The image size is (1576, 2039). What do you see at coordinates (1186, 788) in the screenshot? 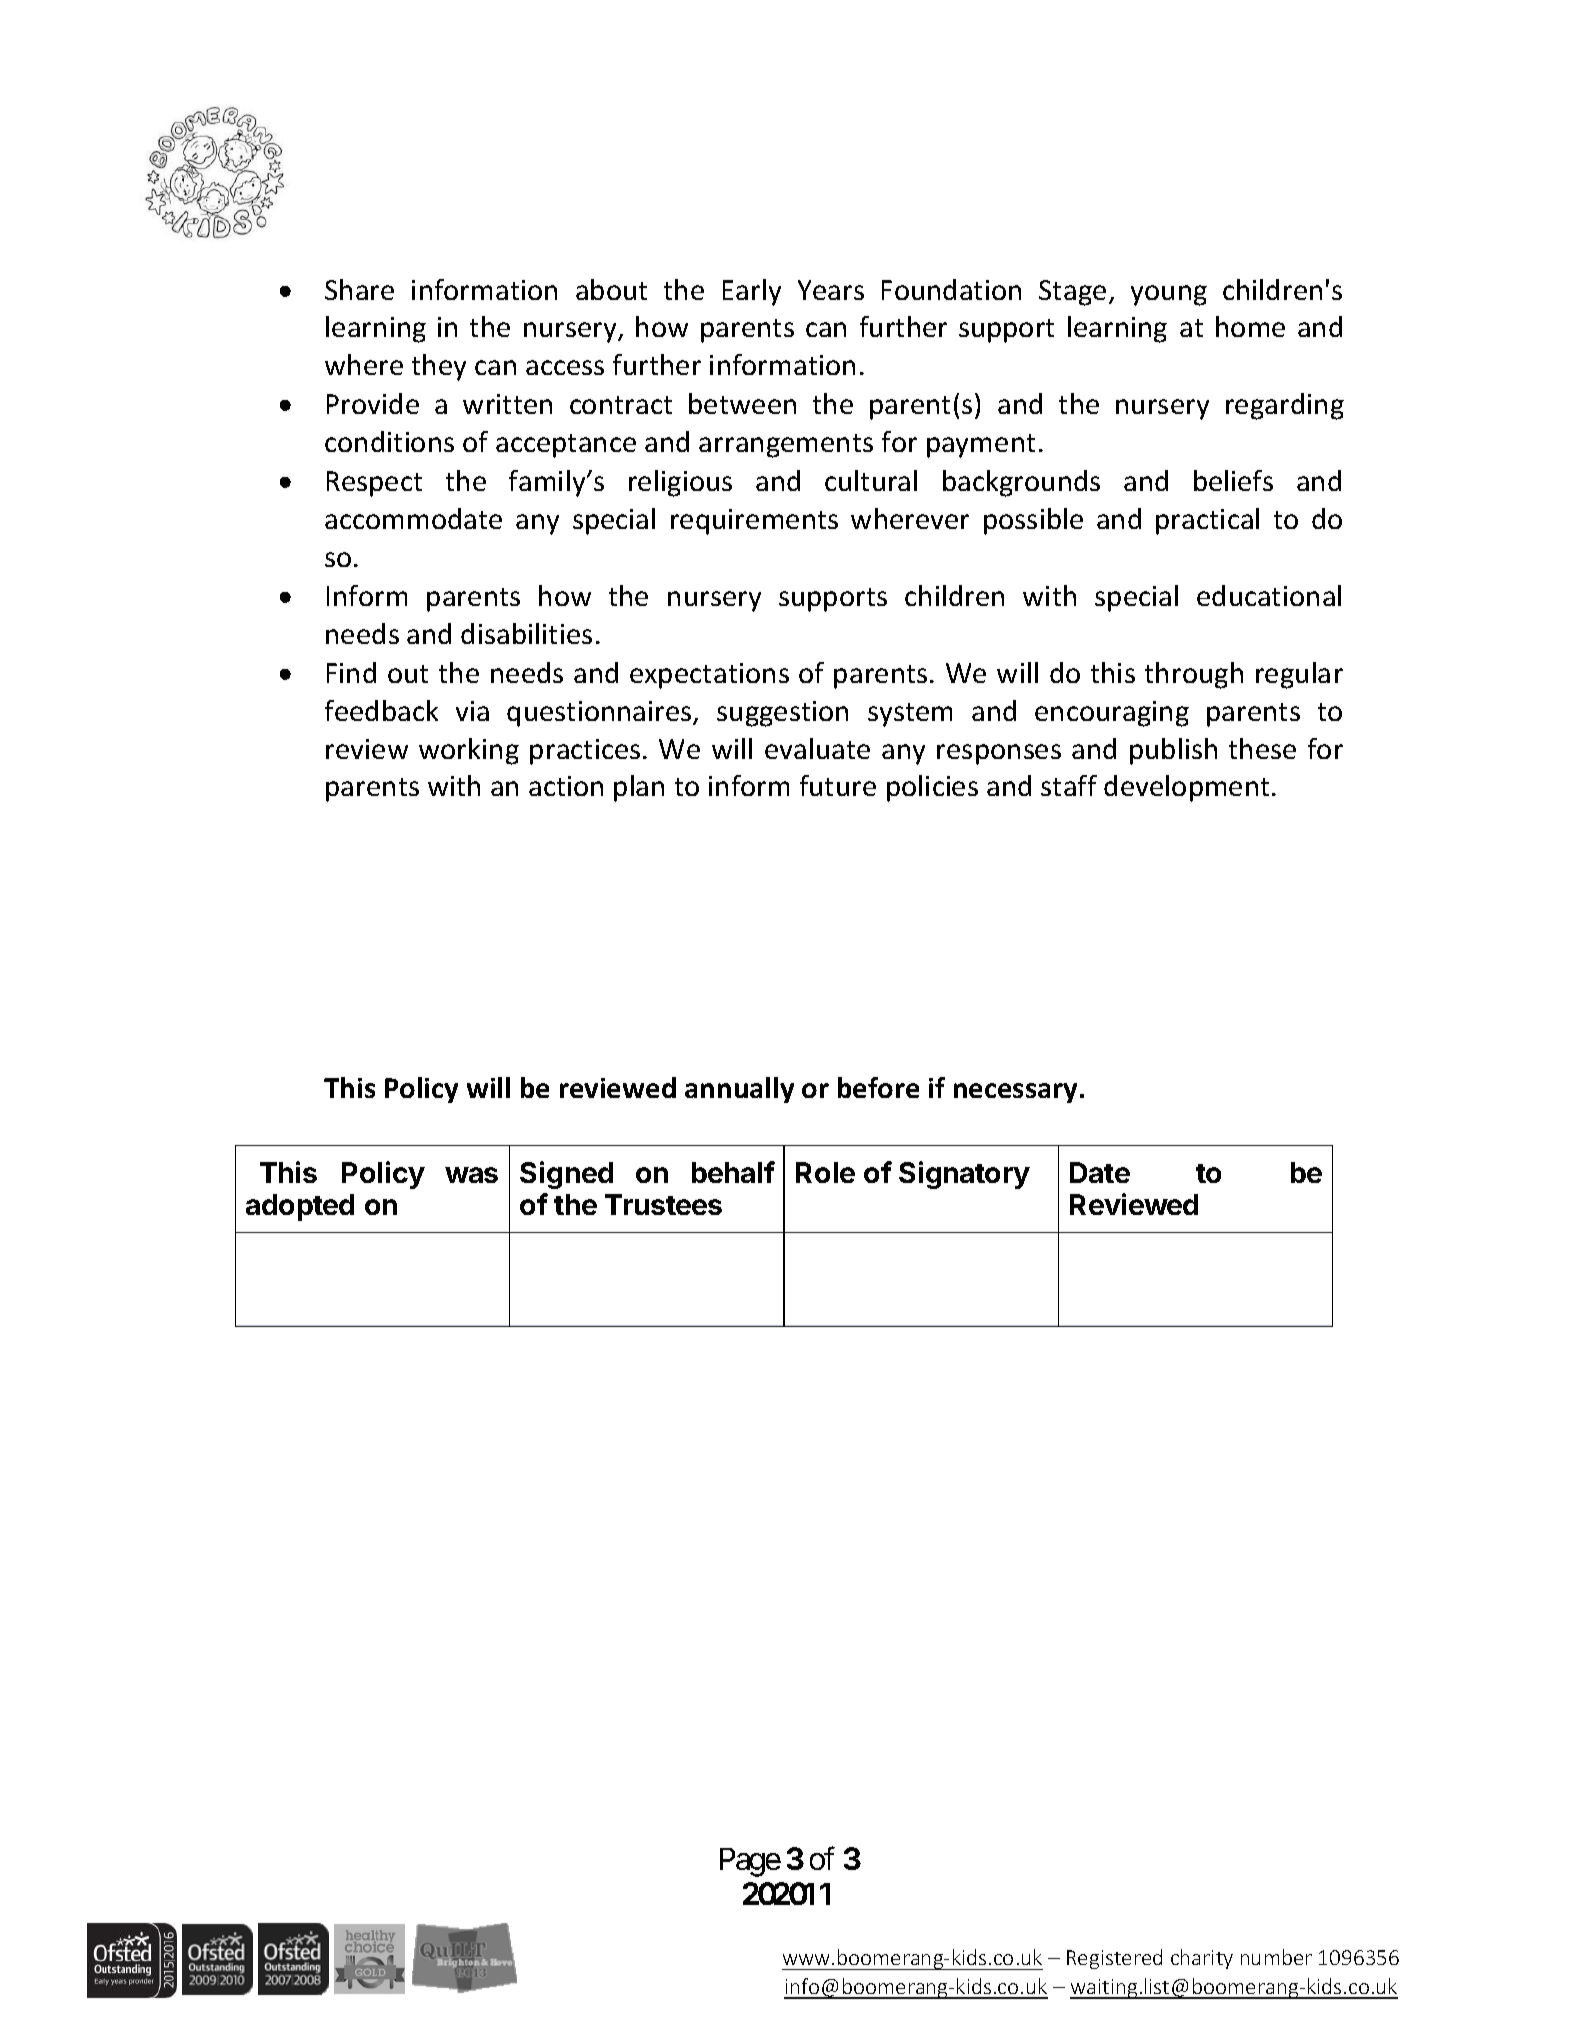
I see `development` at bounding box center [1186, 788].
